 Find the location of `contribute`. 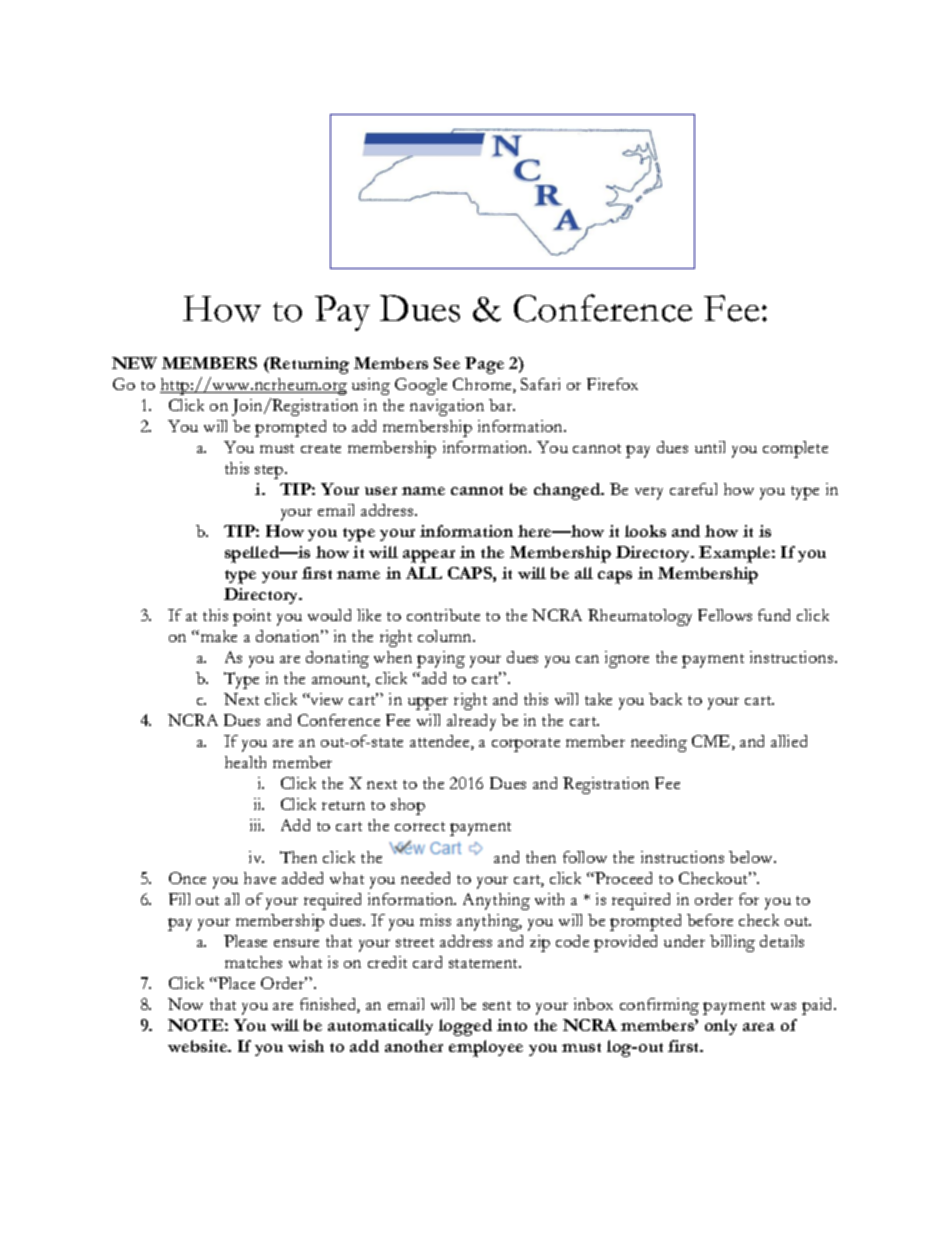

contribute is located at coordinates (443, 615).
